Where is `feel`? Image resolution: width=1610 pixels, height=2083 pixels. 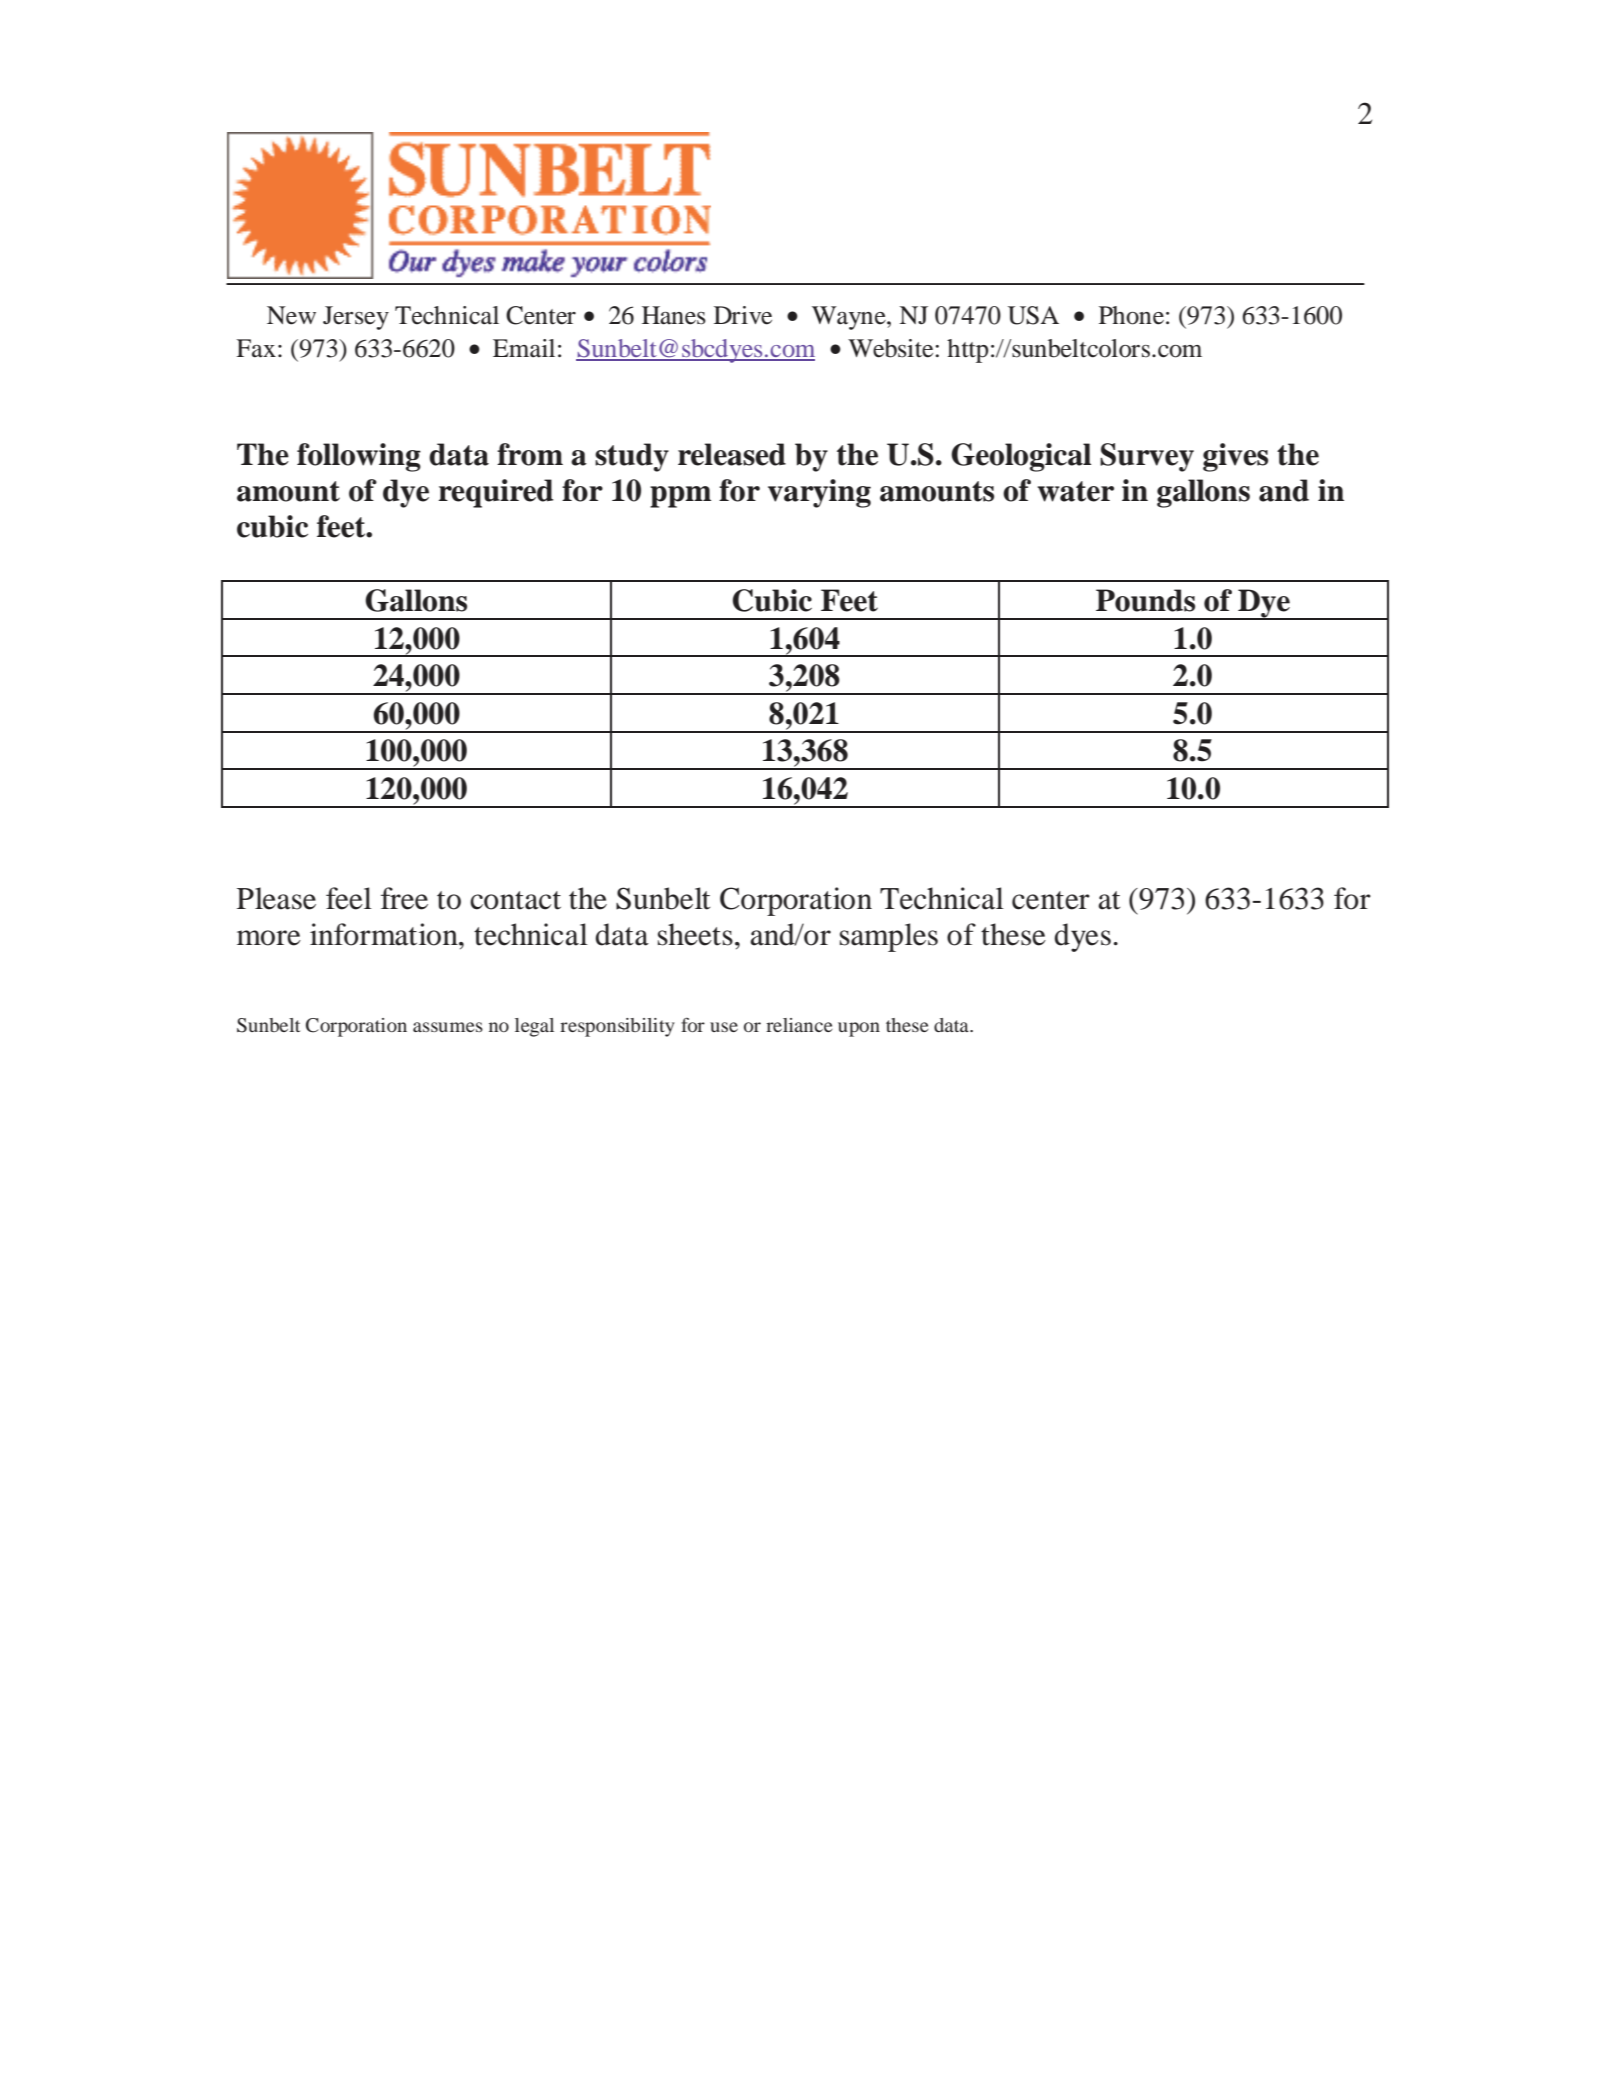
feel is located at coordinates (349, 898).
